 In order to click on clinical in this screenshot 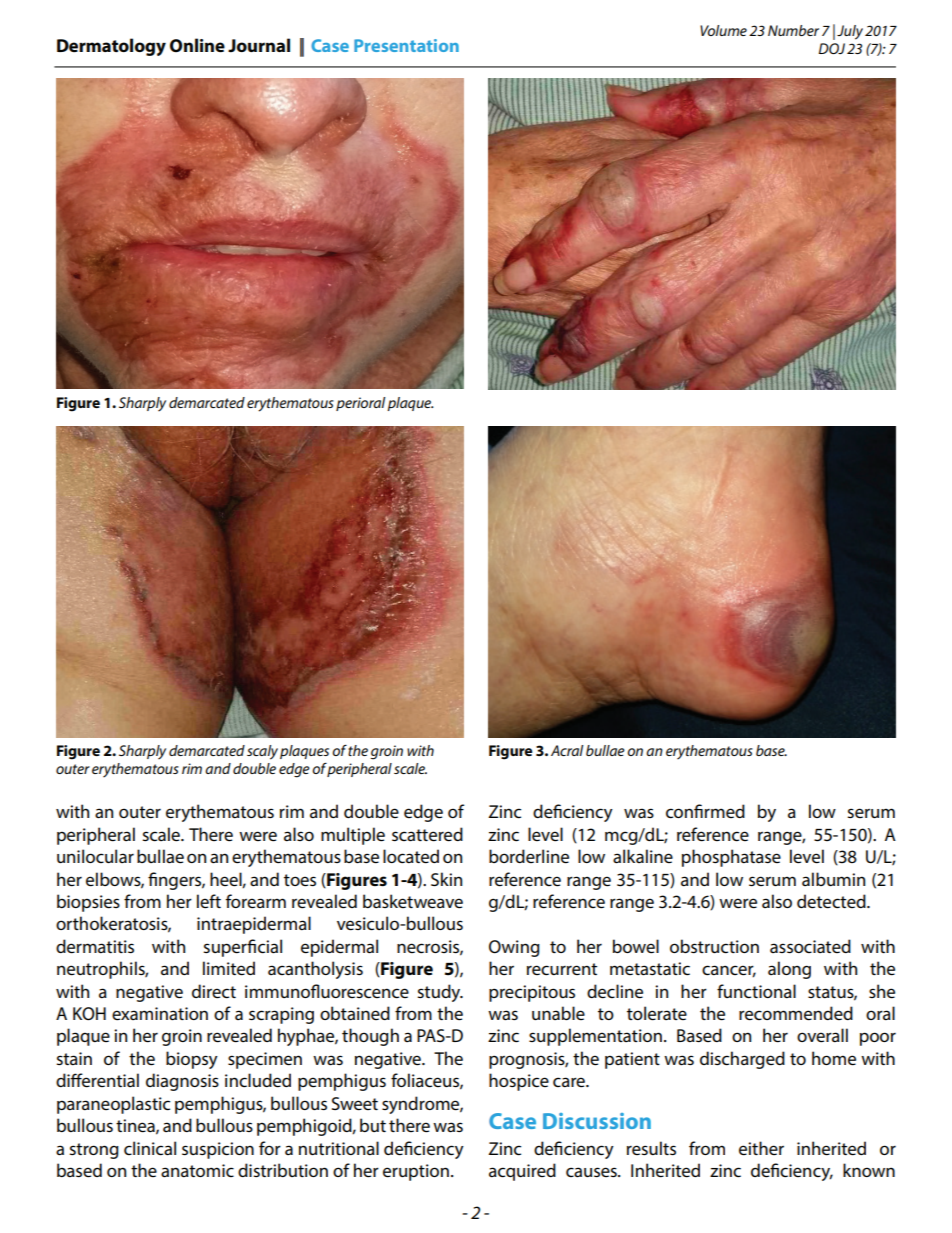, I will do `click(150, 1148)`.
